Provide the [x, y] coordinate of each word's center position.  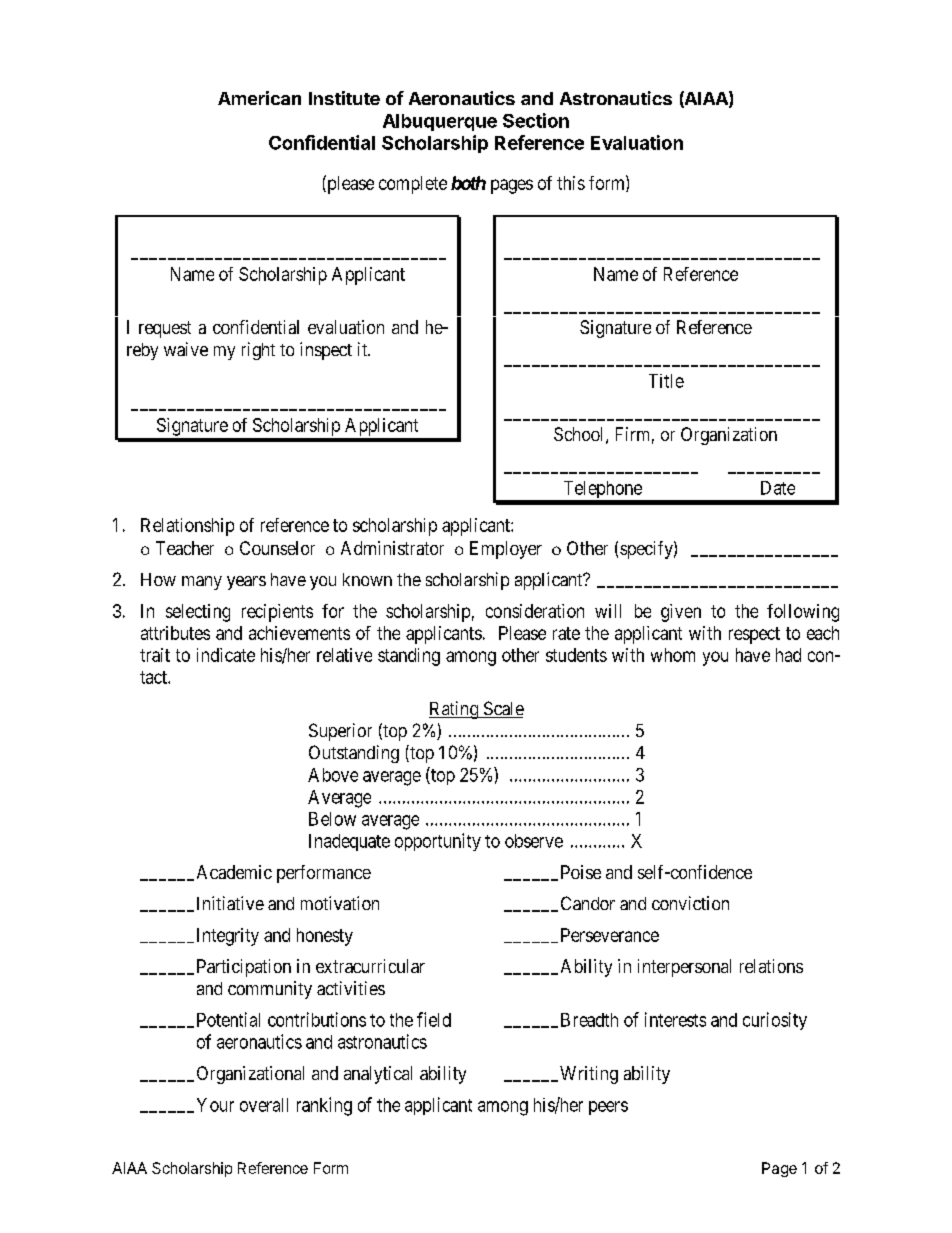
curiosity [775, 1021]
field [434, 1019]
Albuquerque [440, 122]
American [259, 98]
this [571, 183]
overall [264, 1105]
